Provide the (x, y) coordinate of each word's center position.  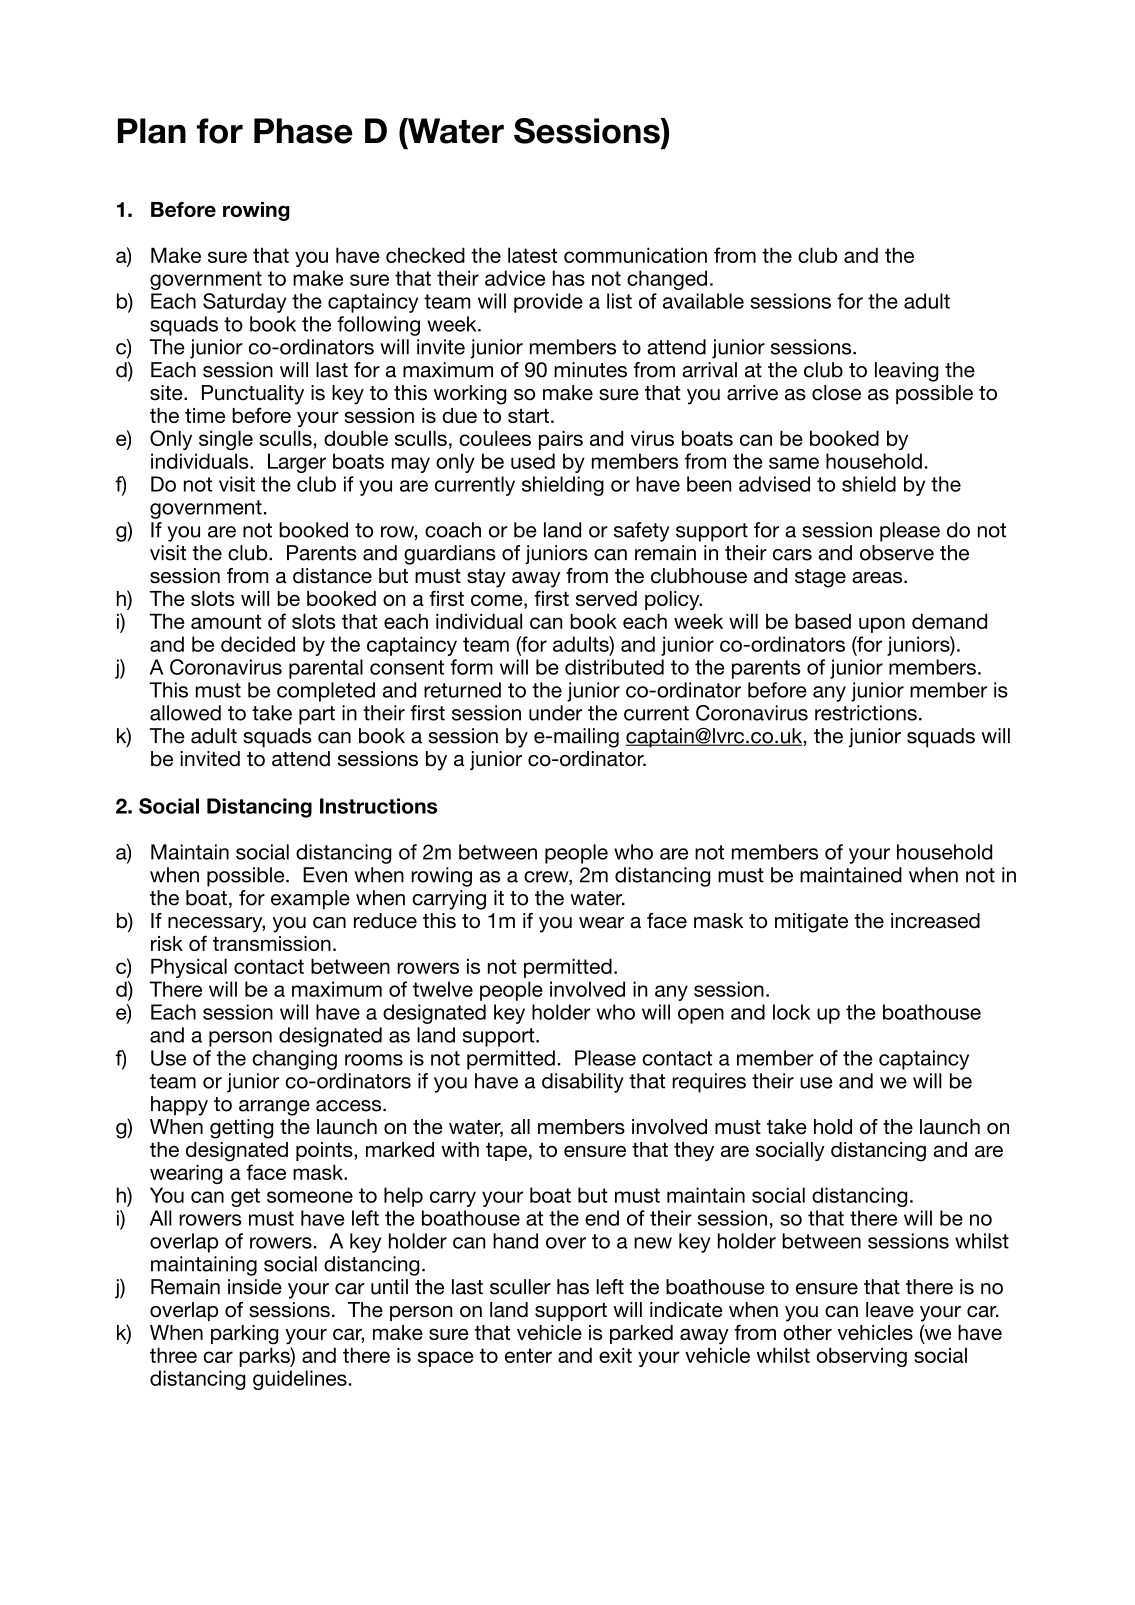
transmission (272, 943)
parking (245, 1335)
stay (486, 578)
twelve (443, 989)
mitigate (811, 923)
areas (878, 578)
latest (532, 255)
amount (226, 621)
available (703, 301)
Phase (303, 131)
